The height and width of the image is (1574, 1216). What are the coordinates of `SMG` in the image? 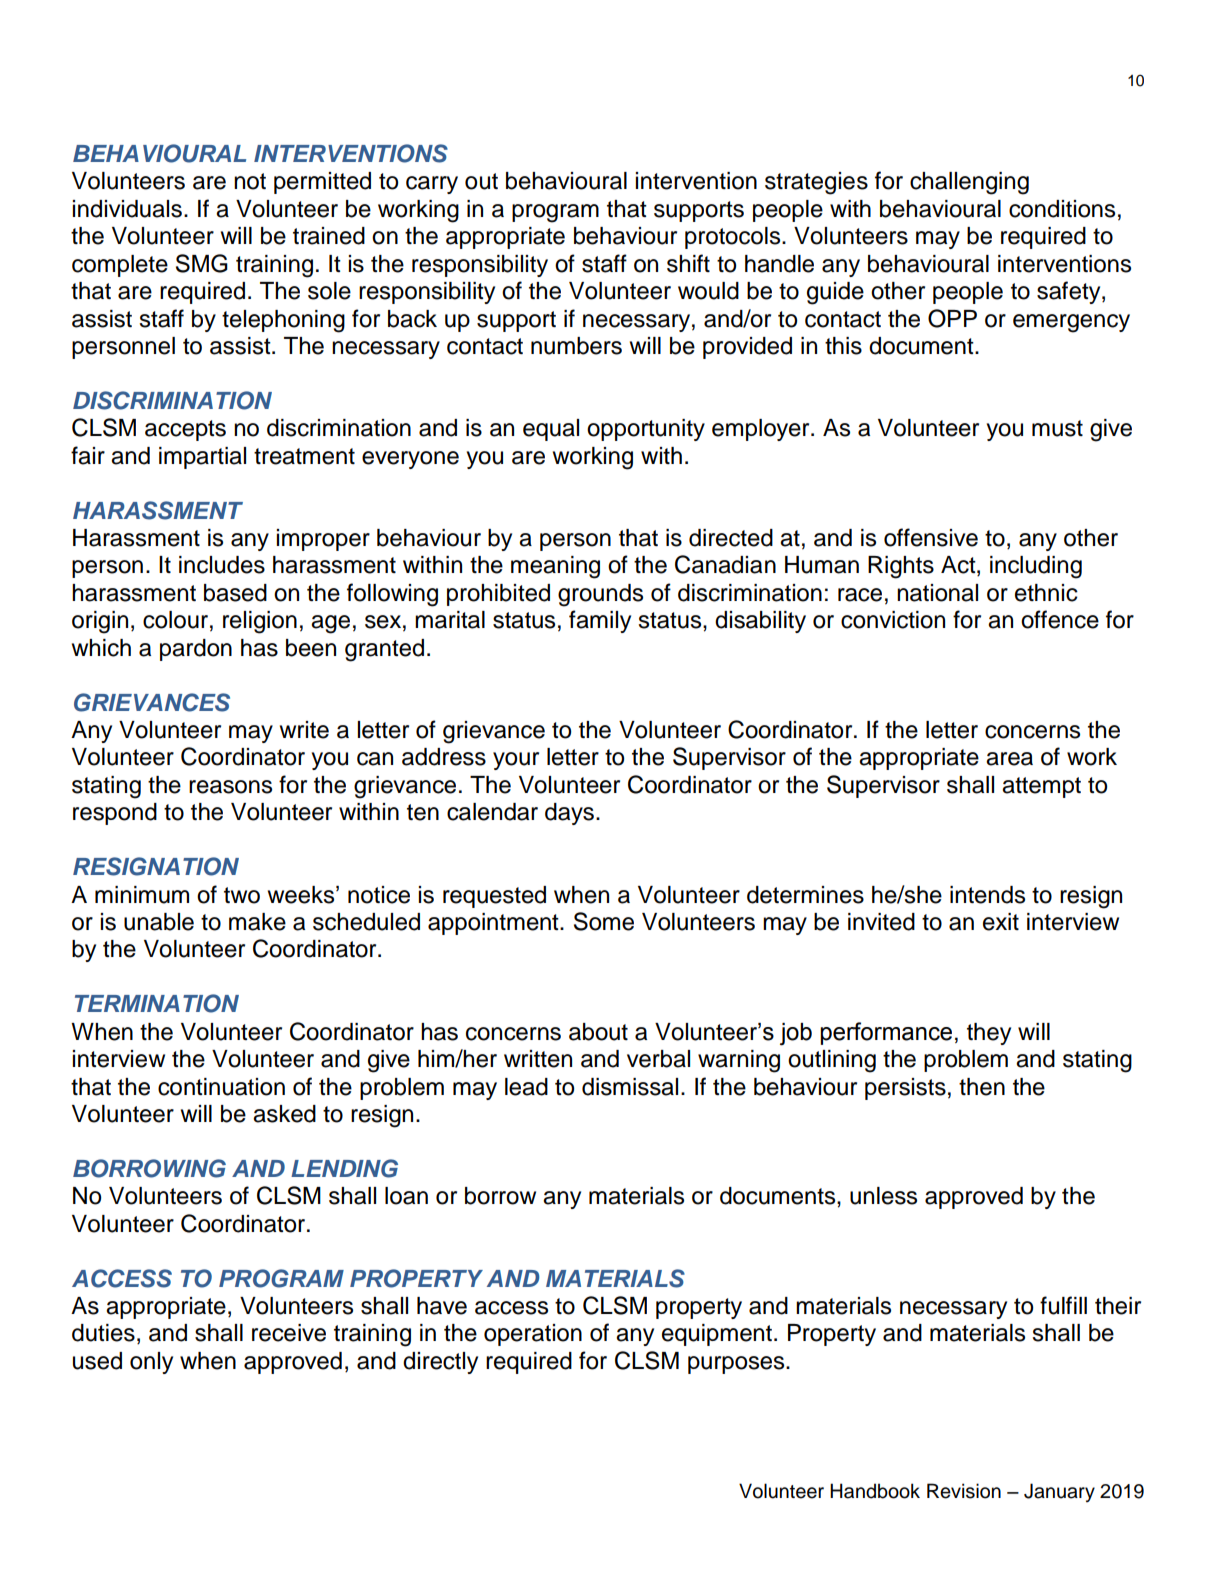 It's located at (202, 263).
